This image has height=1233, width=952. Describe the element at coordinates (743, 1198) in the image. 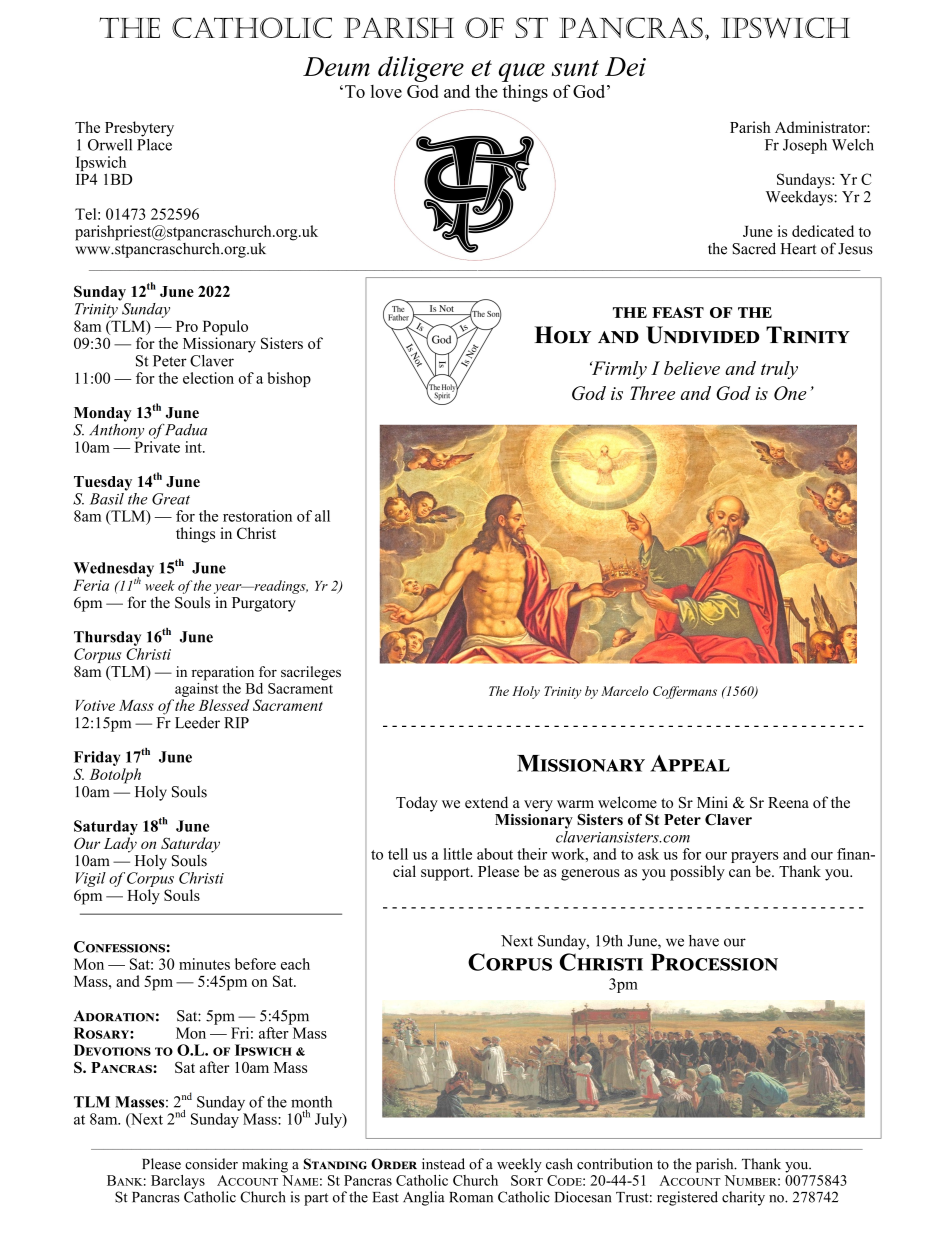

I see `charity` at that location.
